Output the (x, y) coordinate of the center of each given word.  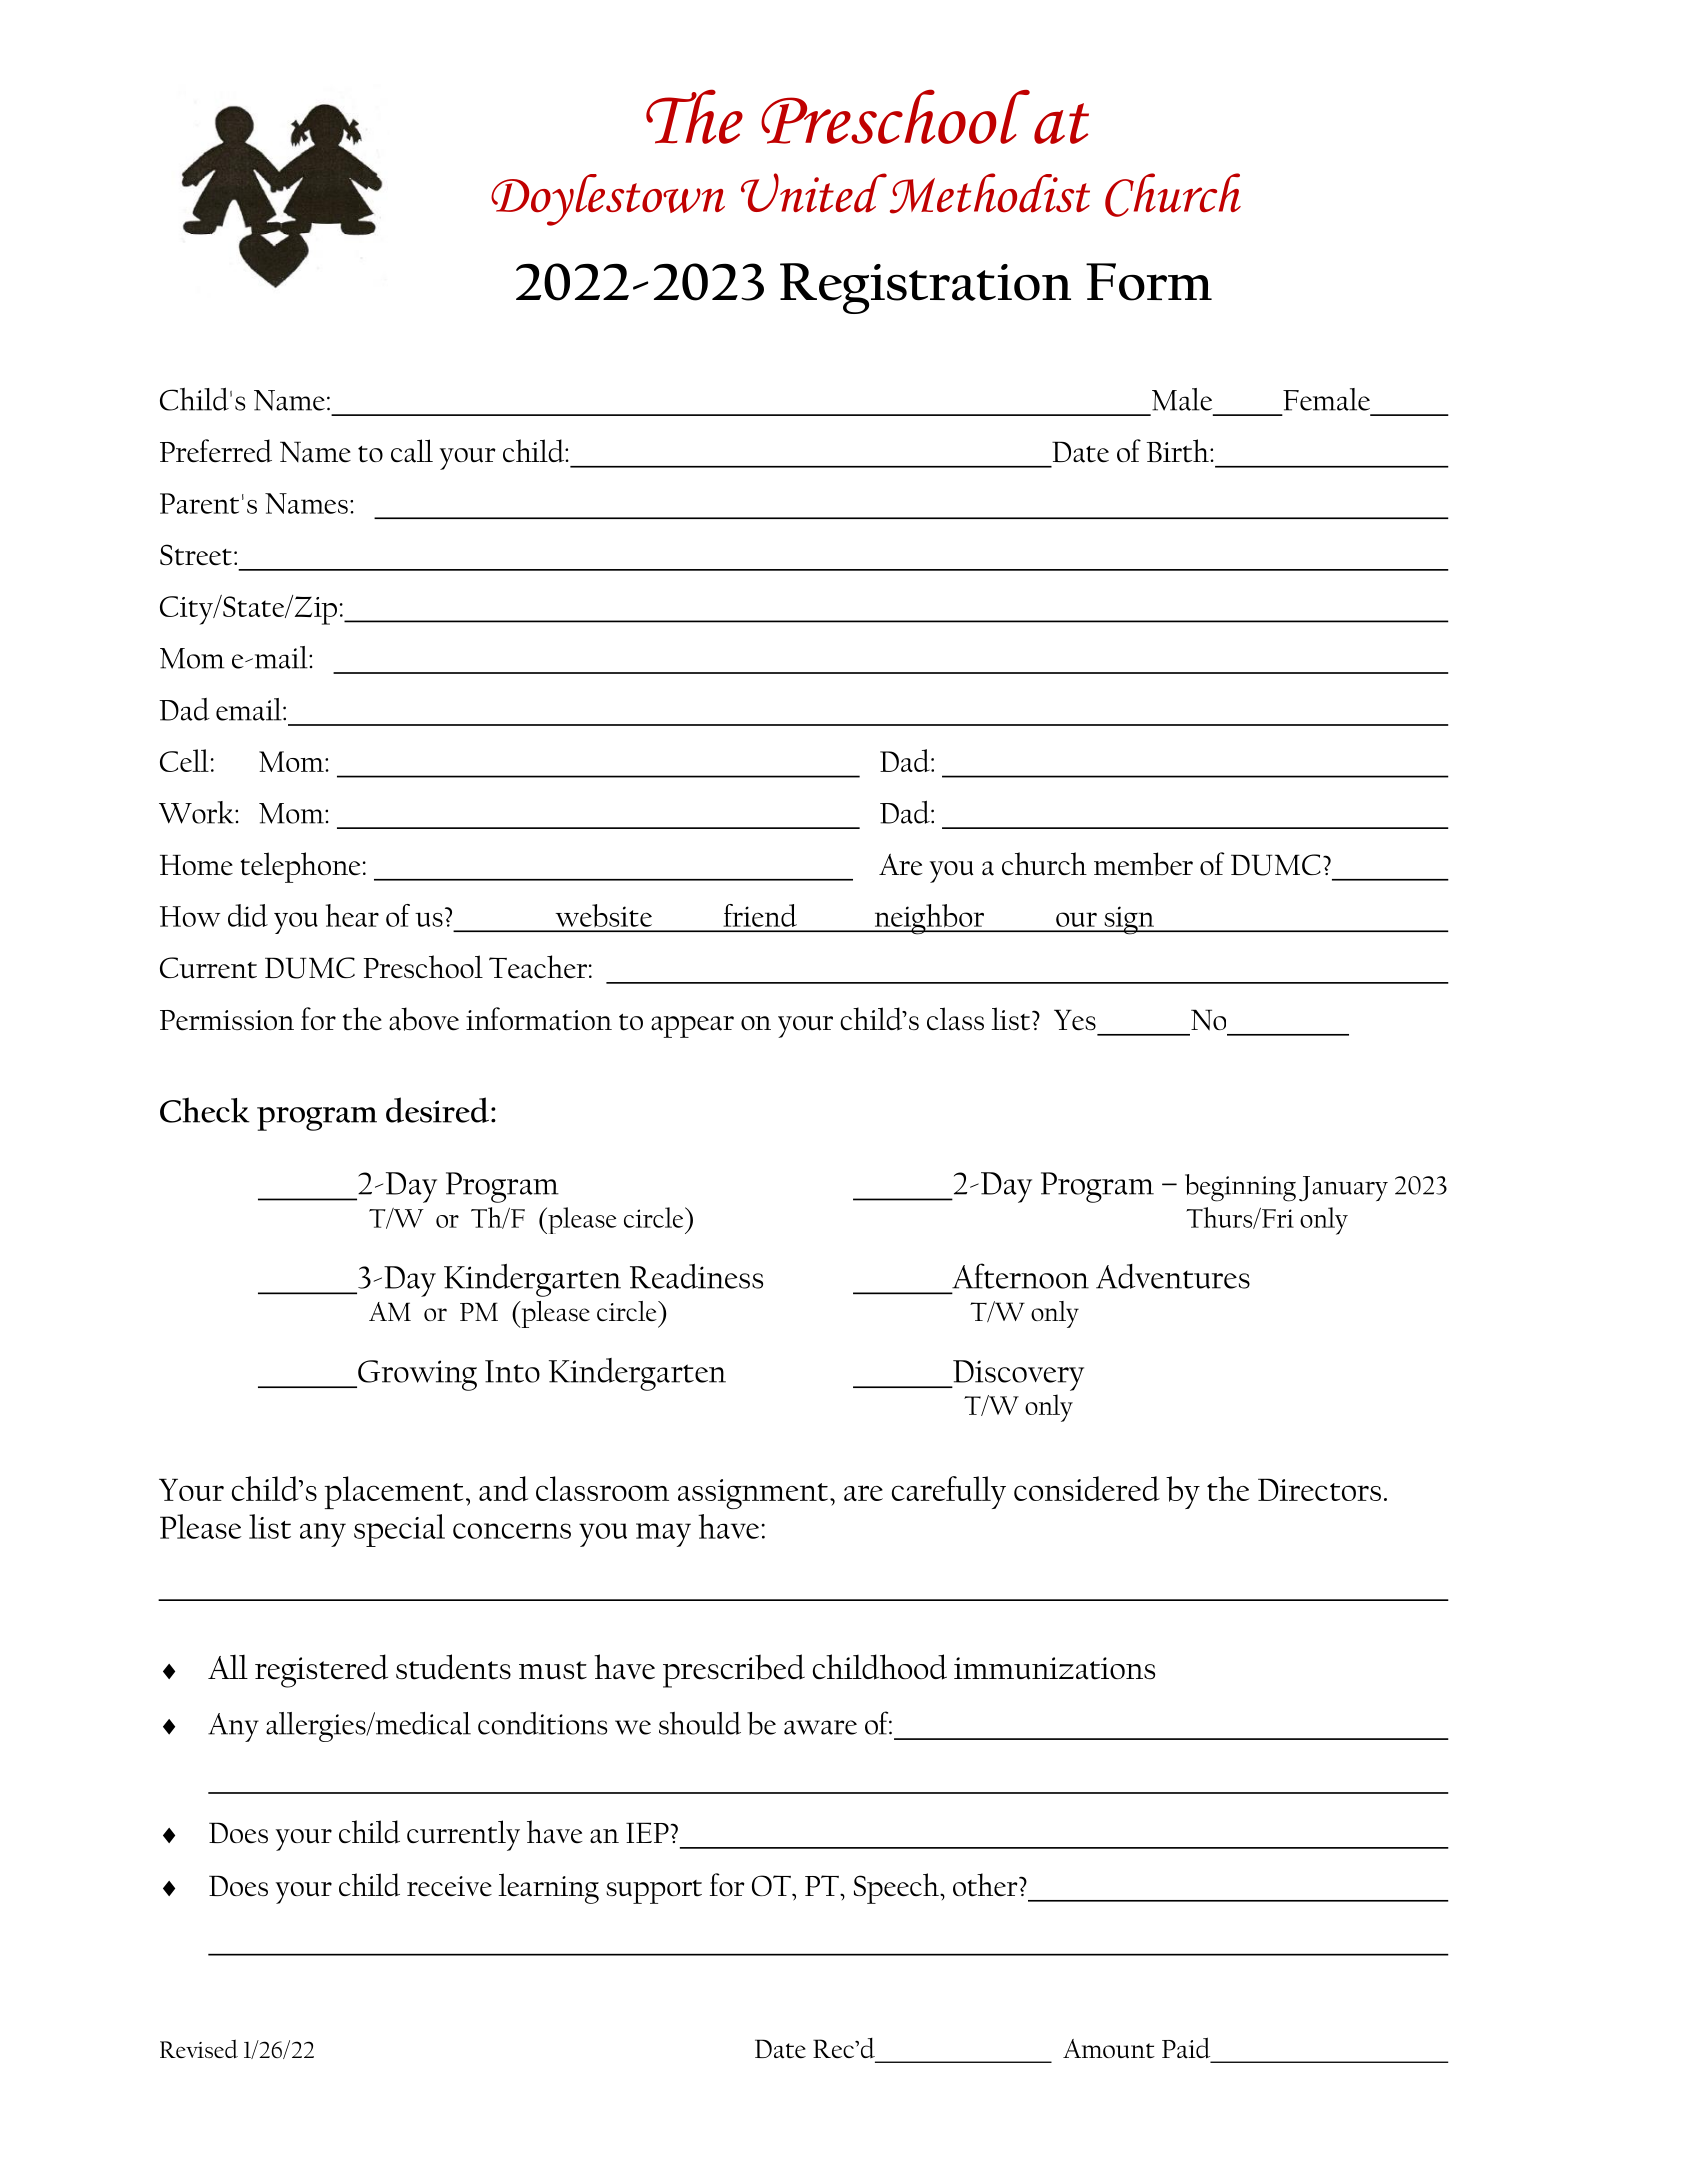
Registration (925, 288)
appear (692, 1027)
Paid (1186, 2048)
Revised (199, 2049)
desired (437, 1110)
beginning (1240, 1188)
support (654, 1892)
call (412, 451)
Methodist (990, 193)
